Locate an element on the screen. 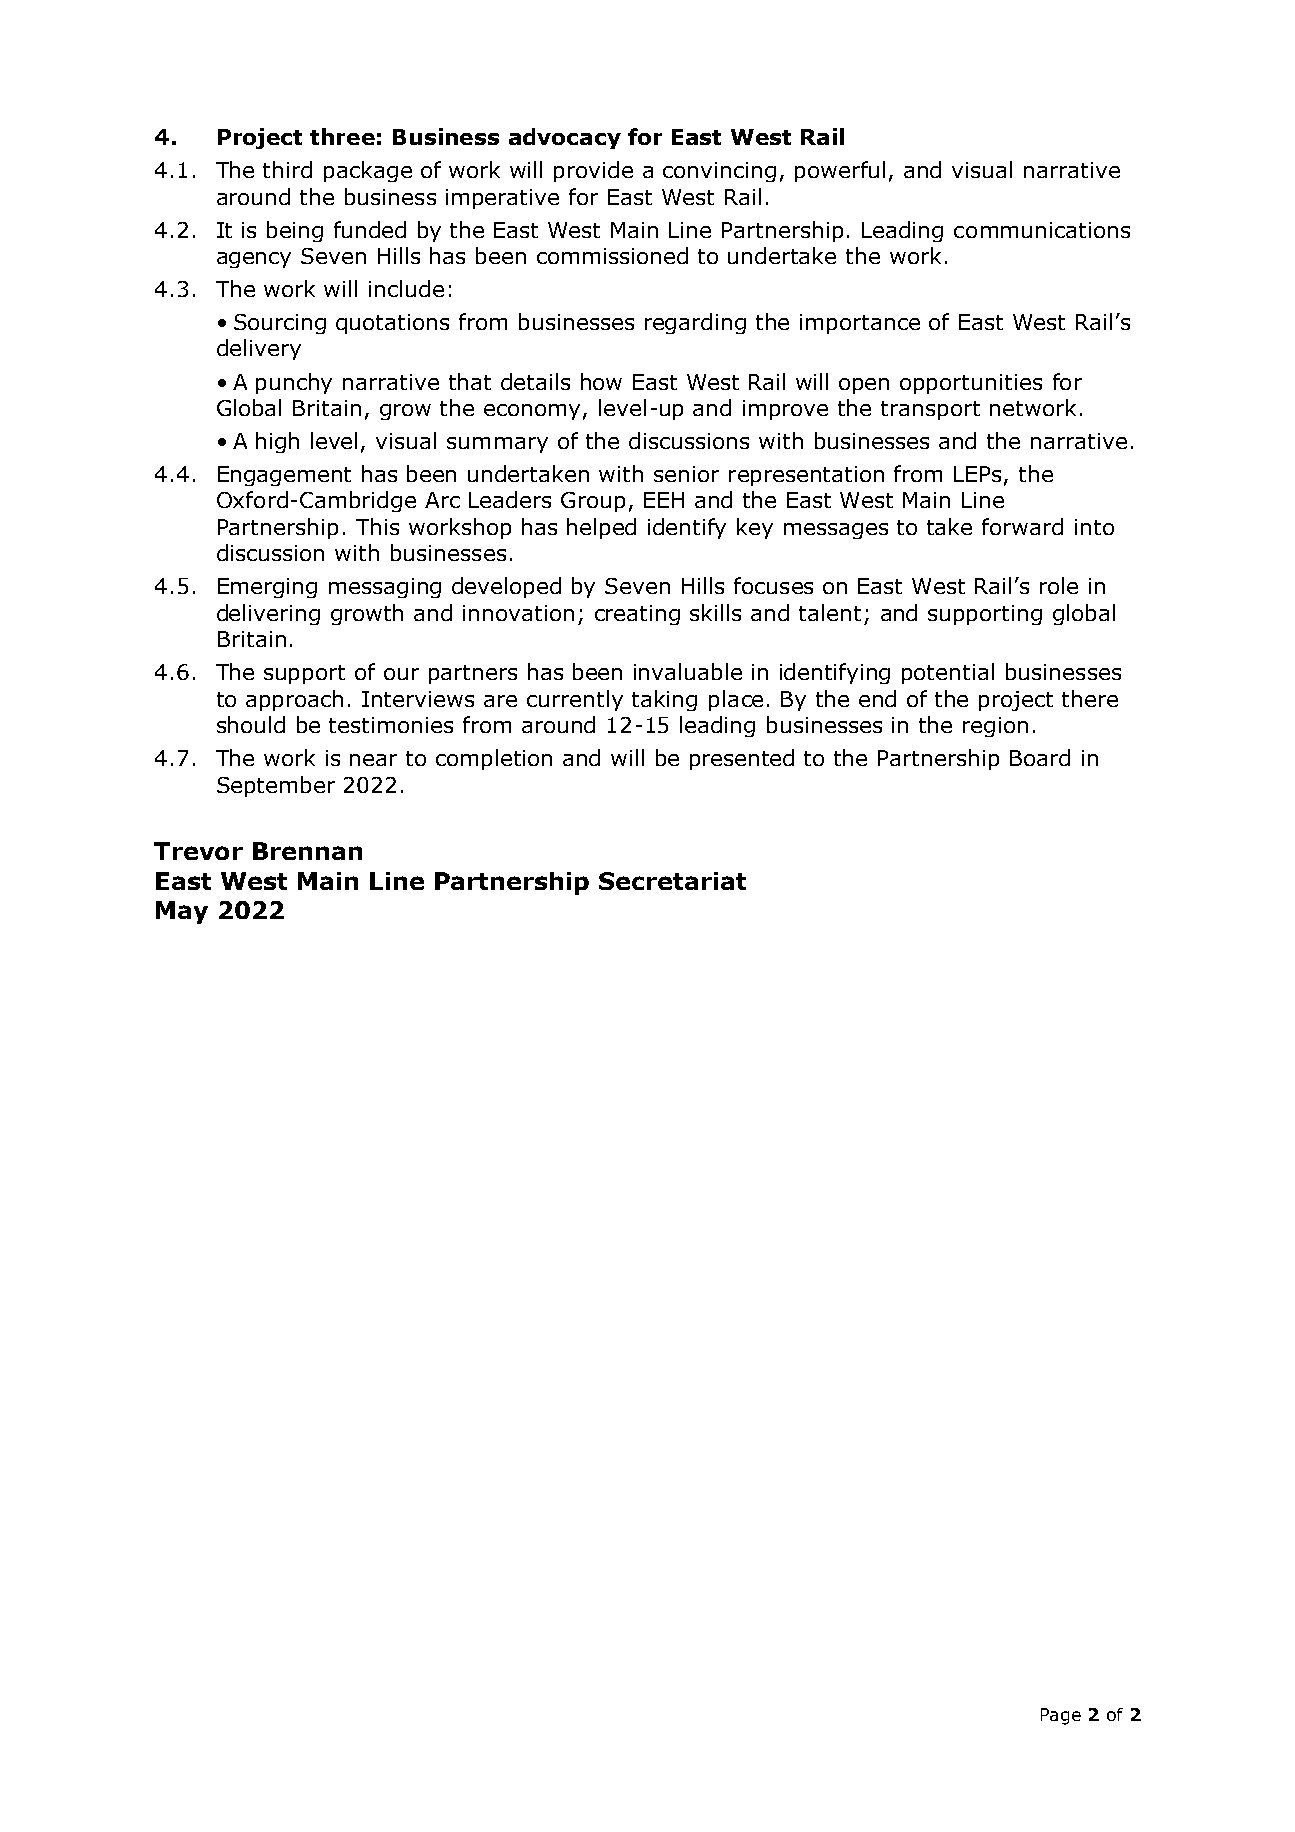  May is located at coordinates (182, 912).
